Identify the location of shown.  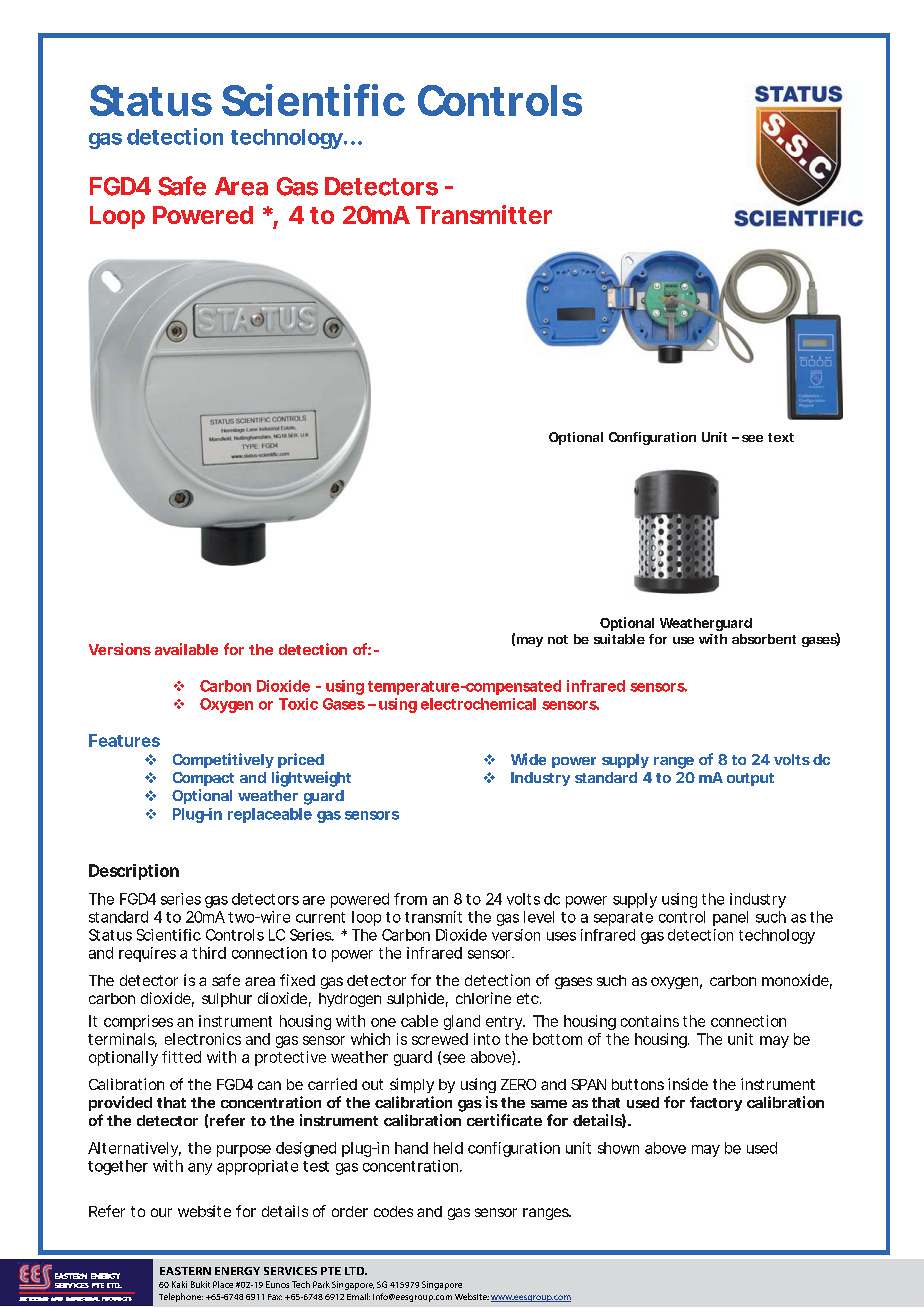
(618, 1148).
